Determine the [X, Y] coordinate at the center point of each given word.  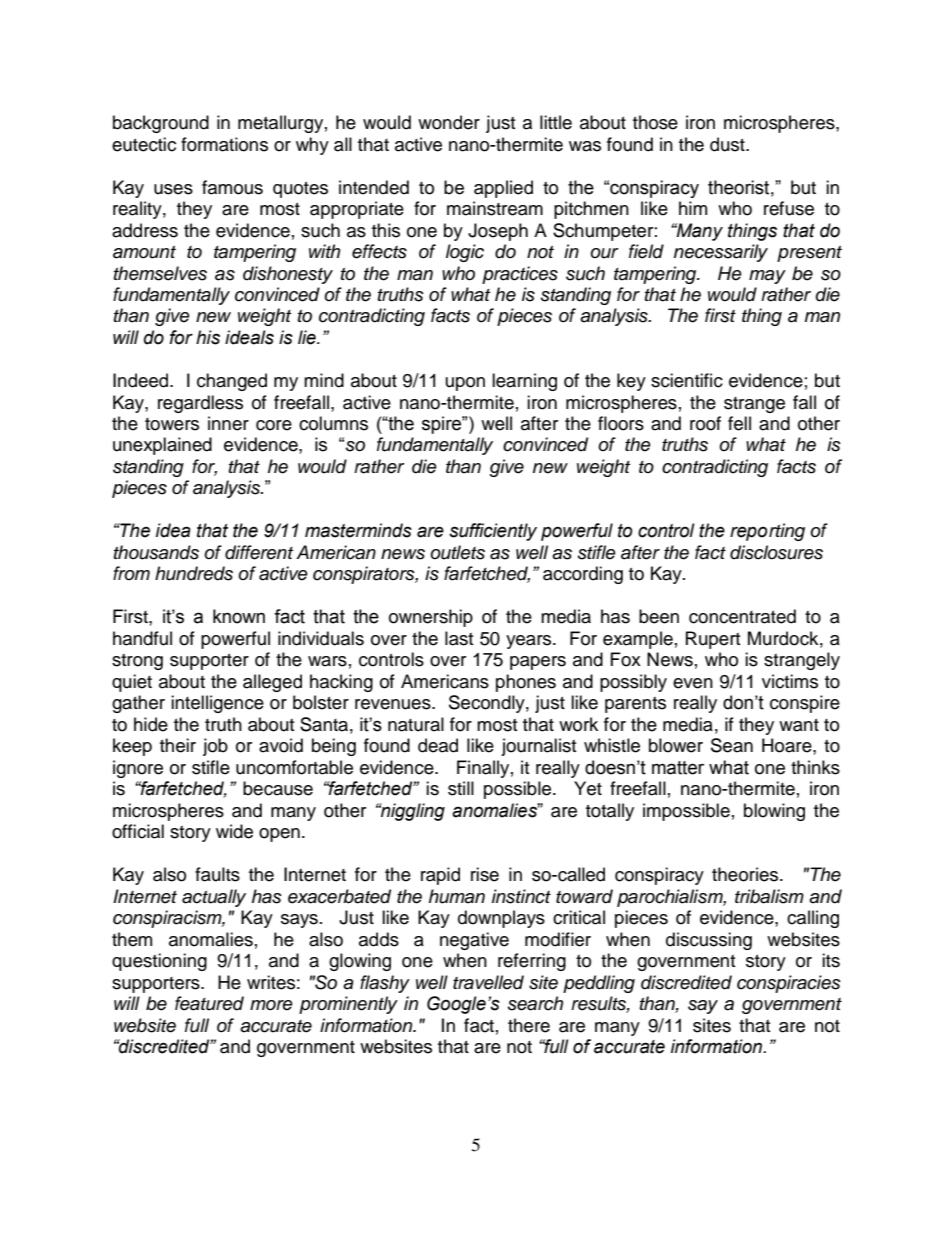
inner [228, 423]
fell [739, 423]
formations [224, 144]
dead [438, 745]
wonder [449, 122]
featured [209, 1003]
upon [465, 384]
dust [728, 144]
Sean [732, 745]
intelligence [217, 704]
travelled [488, 982]
